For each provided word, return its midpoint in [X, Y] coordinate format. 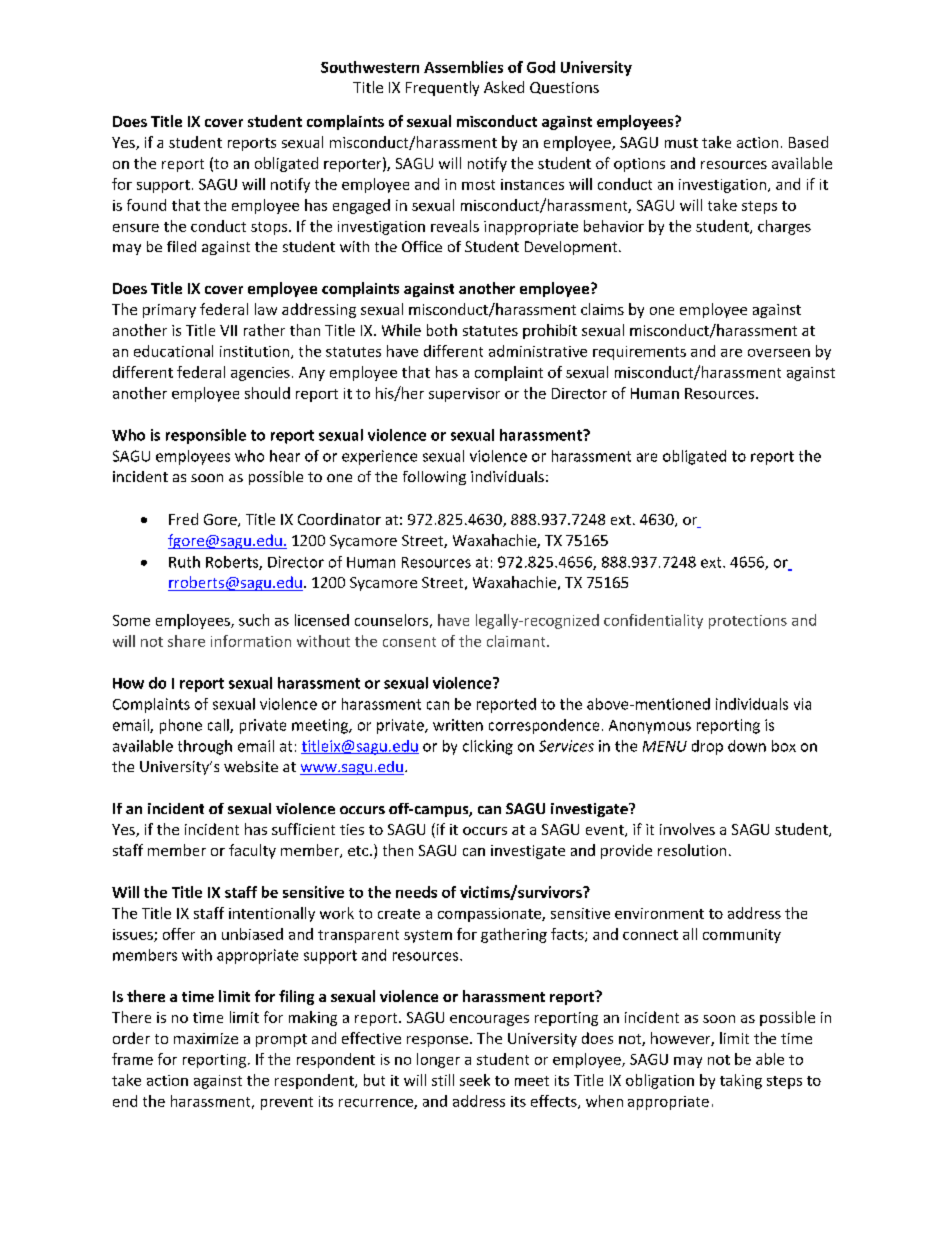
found [146, 205]
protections [748, 622]
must [681, 143]
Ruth [184, 562]
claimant [517, 641]
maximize [206, 1038]
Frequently [442, 88]
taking [741, 1081]
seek [475, 1080]
